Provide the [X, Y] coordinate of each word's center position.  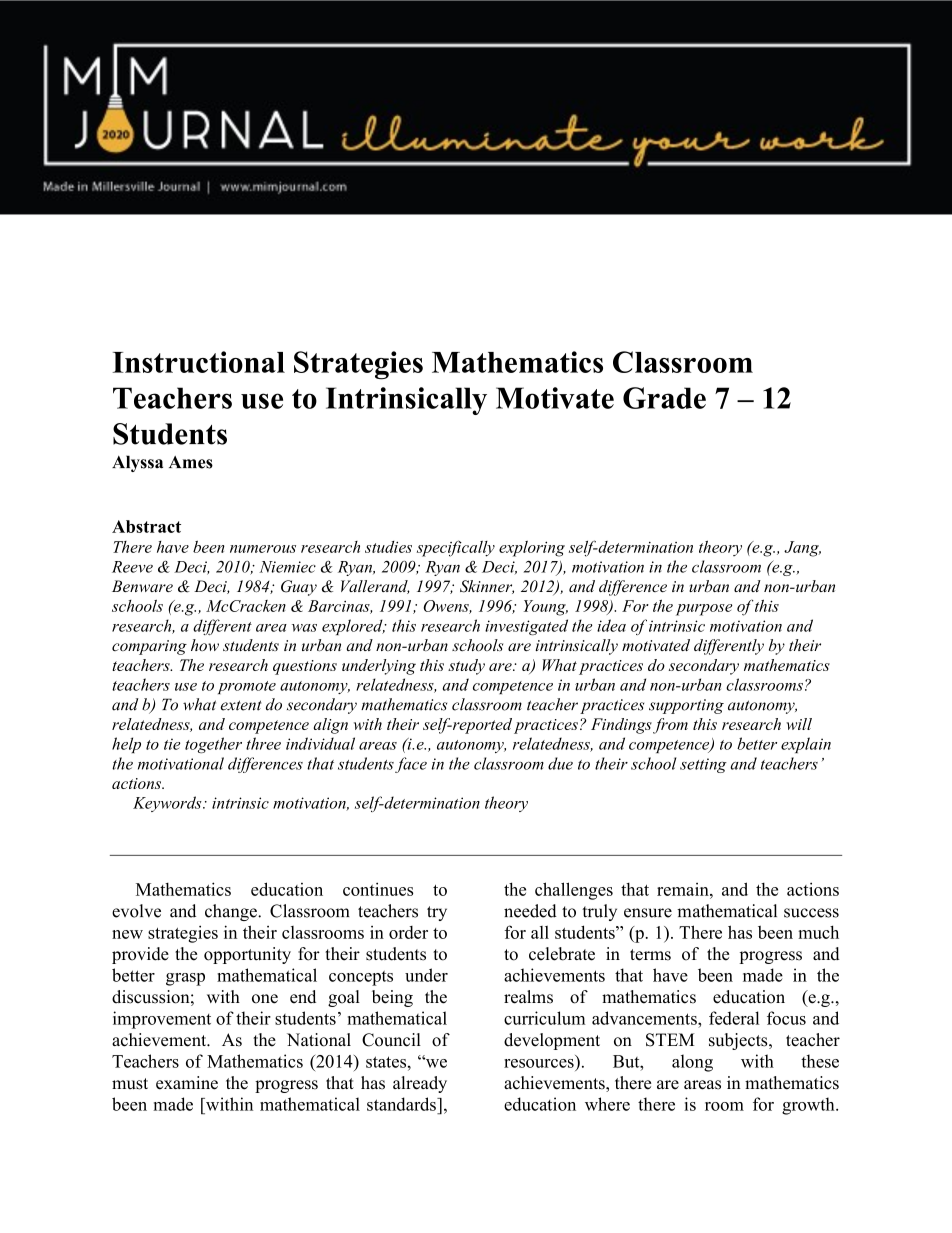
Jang [802, 549]
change [232, 912]
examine [187, 1083]
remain [684, 889]
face [411, 765]
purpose [704, 610]
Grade [664, 398]
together [213, 745]
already [420, 1084]
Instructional [199, 362]
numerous [263, 549]
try [437, 913]
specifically [456, 548]
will [799, 724]
